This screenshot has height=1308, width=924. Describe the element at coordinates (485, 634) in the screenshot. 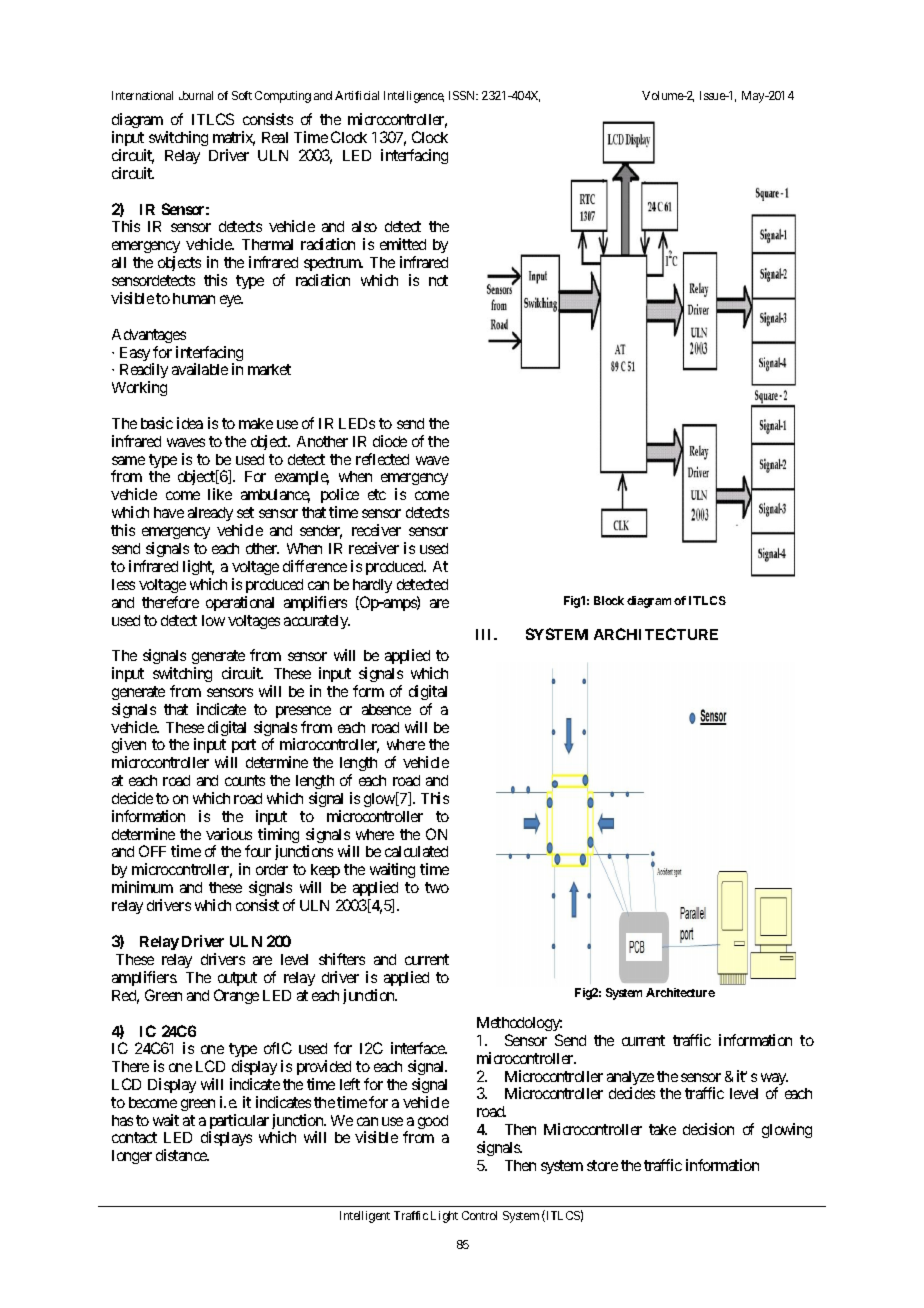

I see `III` at that location.
